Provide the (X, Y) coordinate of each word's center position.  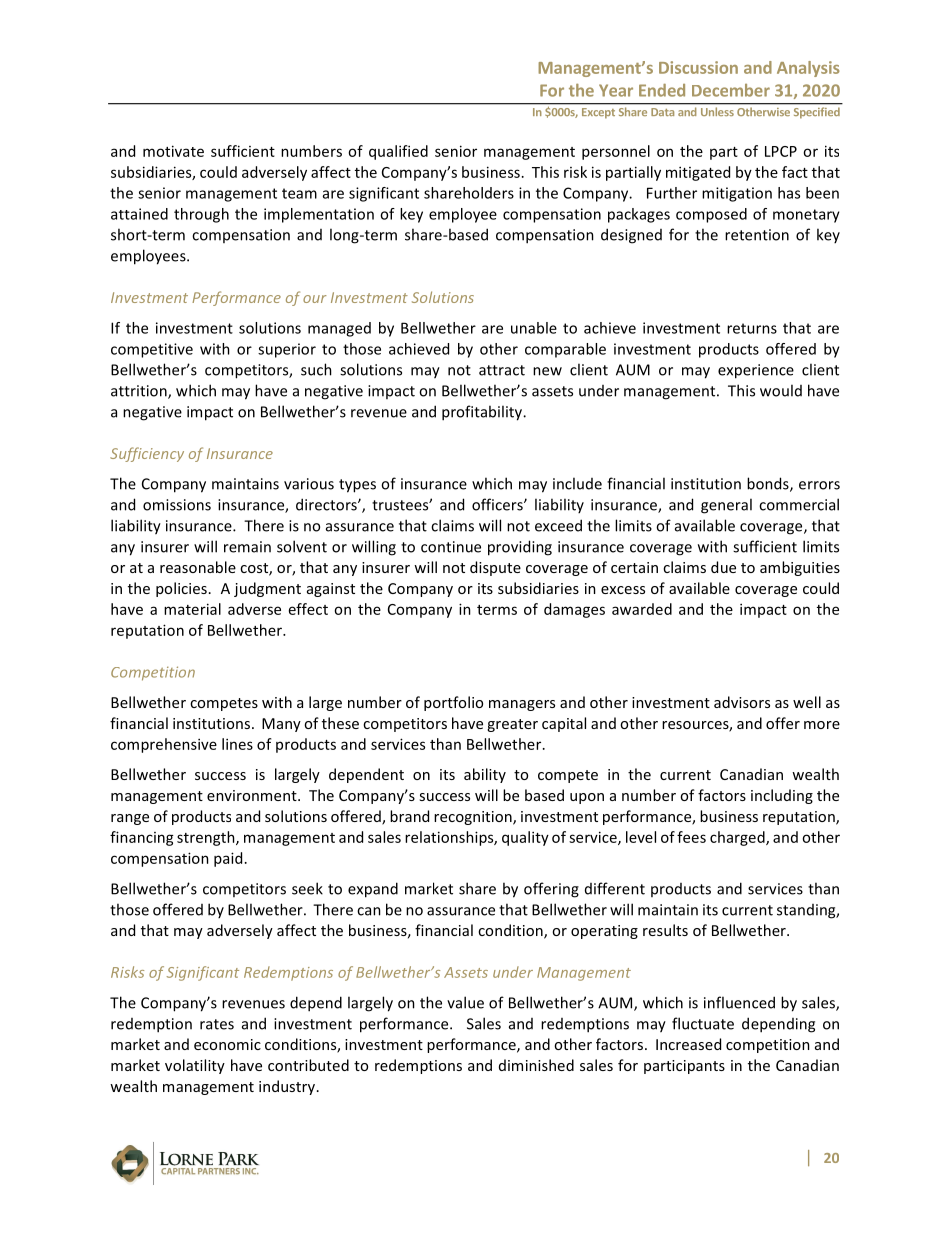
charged (738, 838)
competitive (152, 350)
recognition (474, 818)
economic (227, 1044)
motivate (173, 151)
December (731, 90)
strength (207, 838)
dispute (495, 568)
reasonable (198, 567)
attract (502, 370)
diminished (536, 1065)
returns (752, 328)
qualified (398, 152)
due (723, 567)
